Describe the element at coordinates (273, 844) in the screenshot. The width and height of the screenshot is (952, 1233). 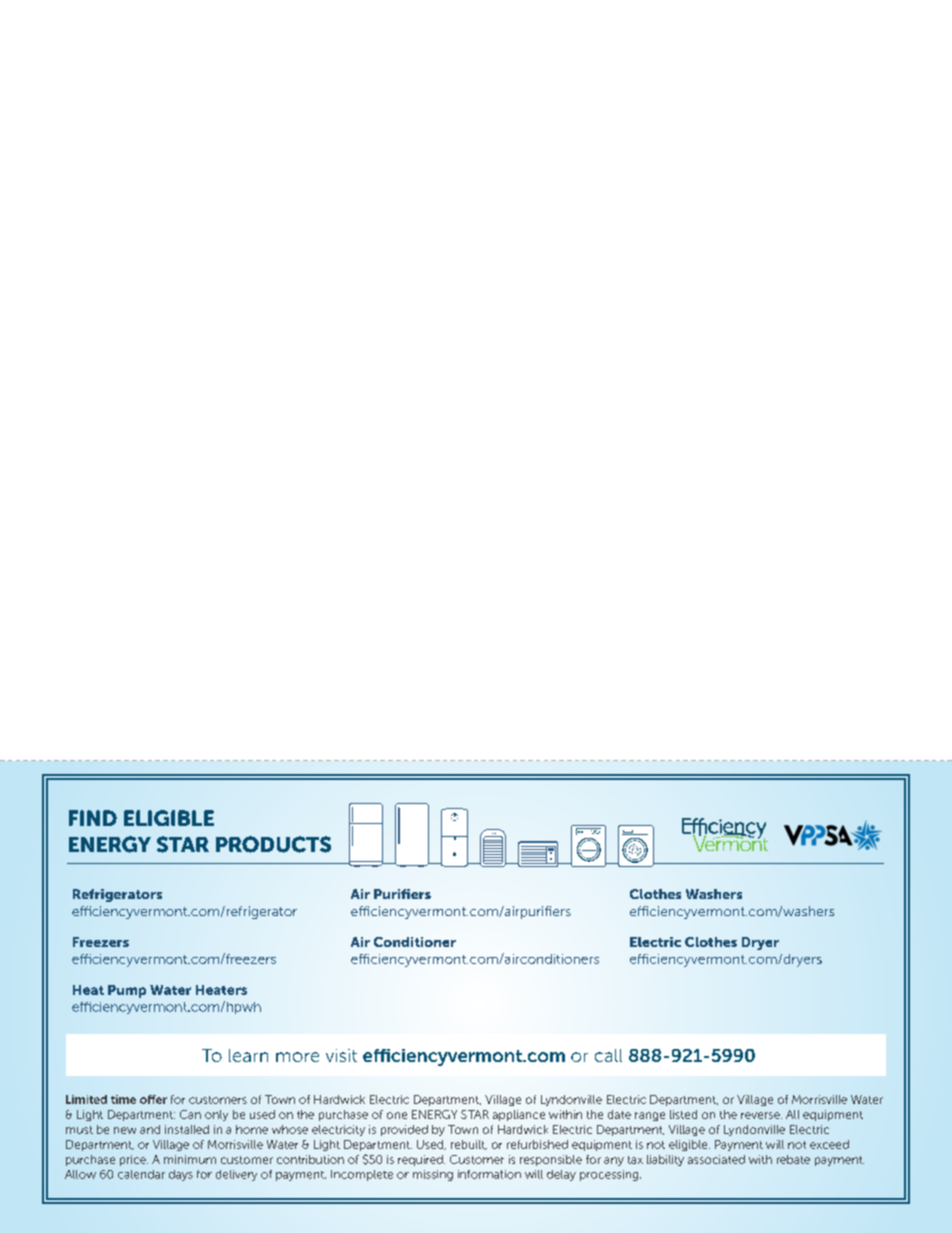
I see `PRODUCTS` at that location.
